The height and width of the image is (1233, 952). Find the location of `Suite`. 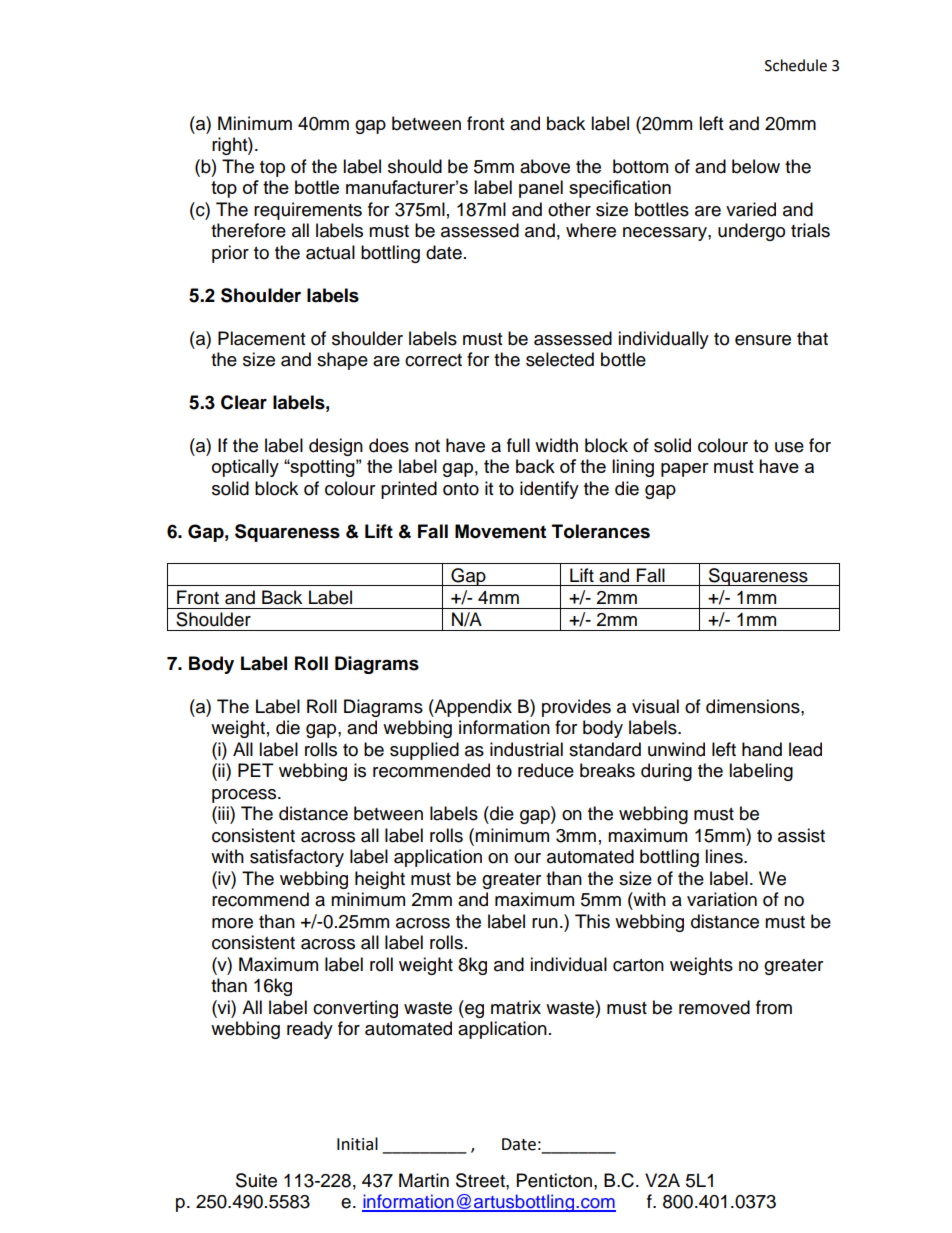

Suite is located at coordinates (256, 1180).
